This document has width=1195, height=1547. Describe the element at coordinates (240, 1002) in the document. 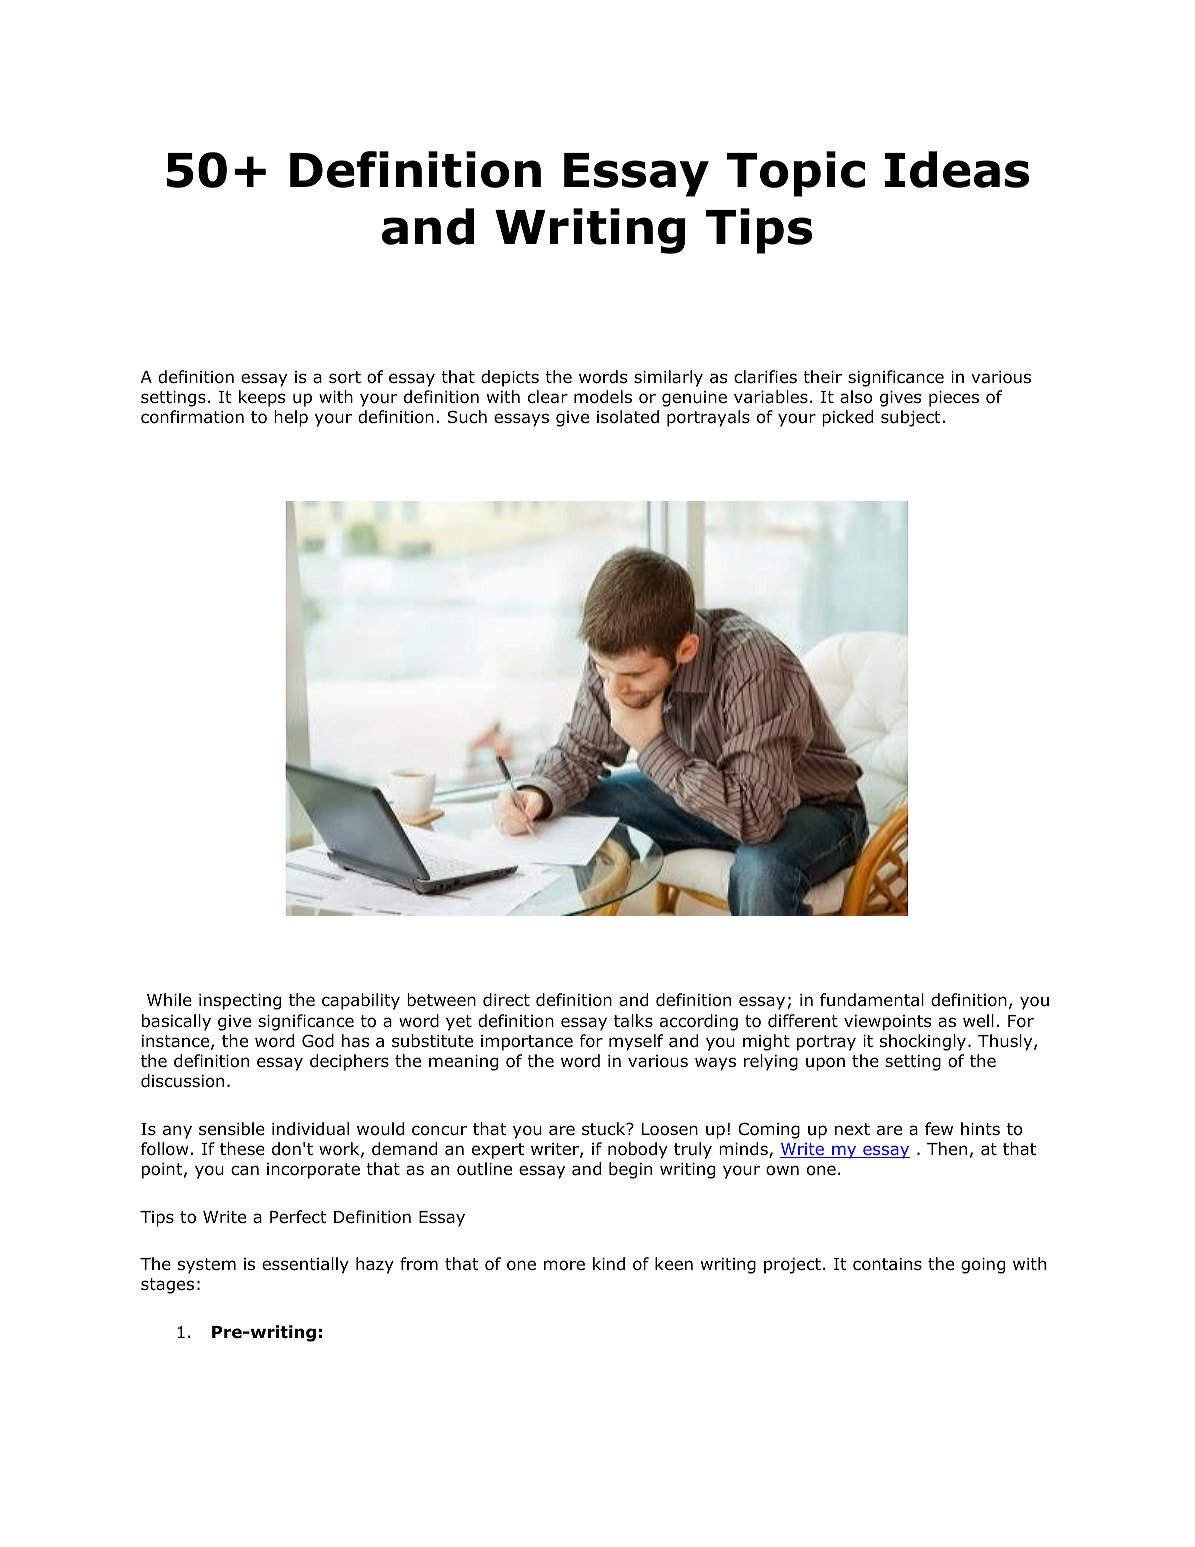

I see `inspecting` at that location.
